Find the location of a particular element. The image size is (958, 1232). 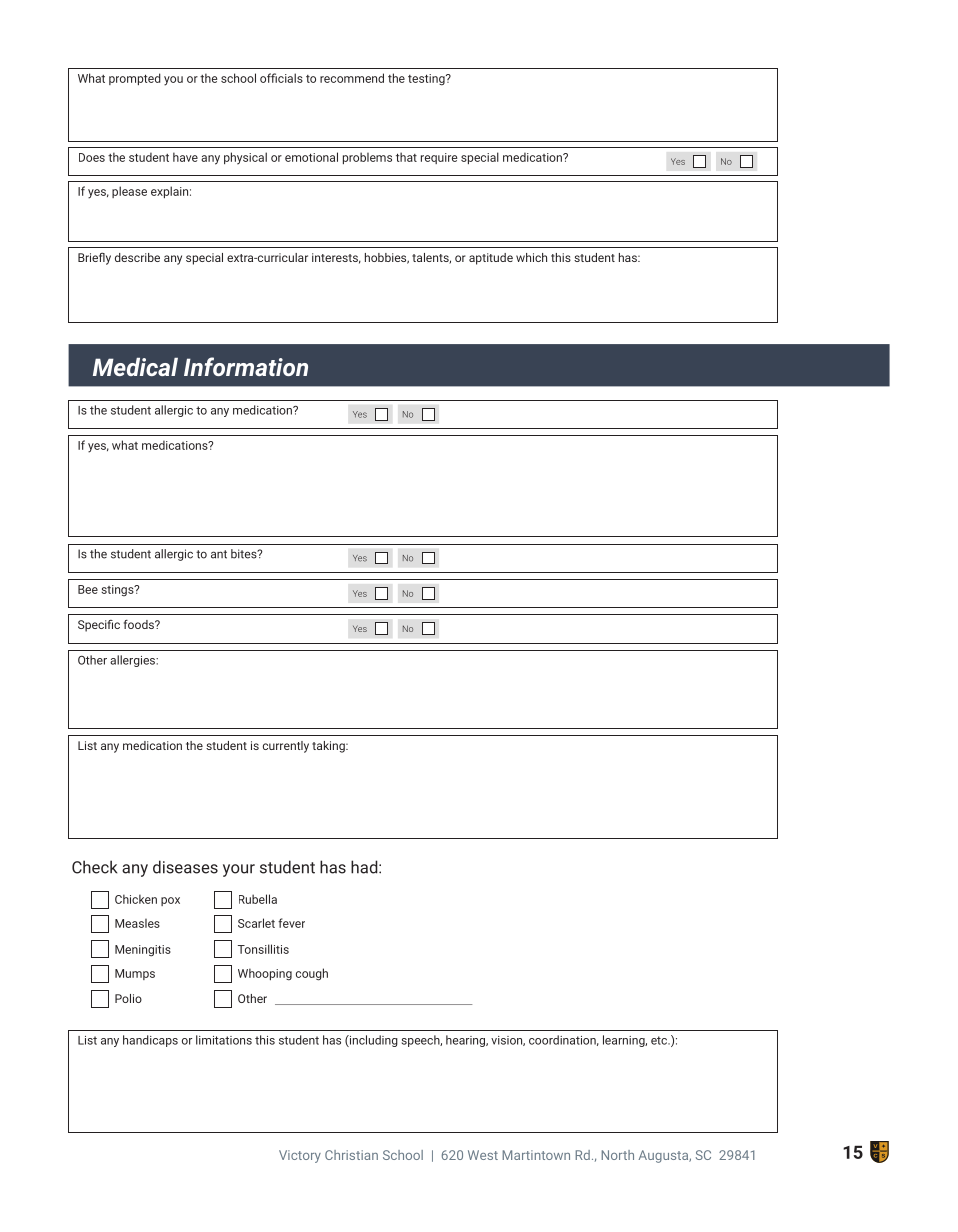

handicaps is located at coordinates (150, 1041).
